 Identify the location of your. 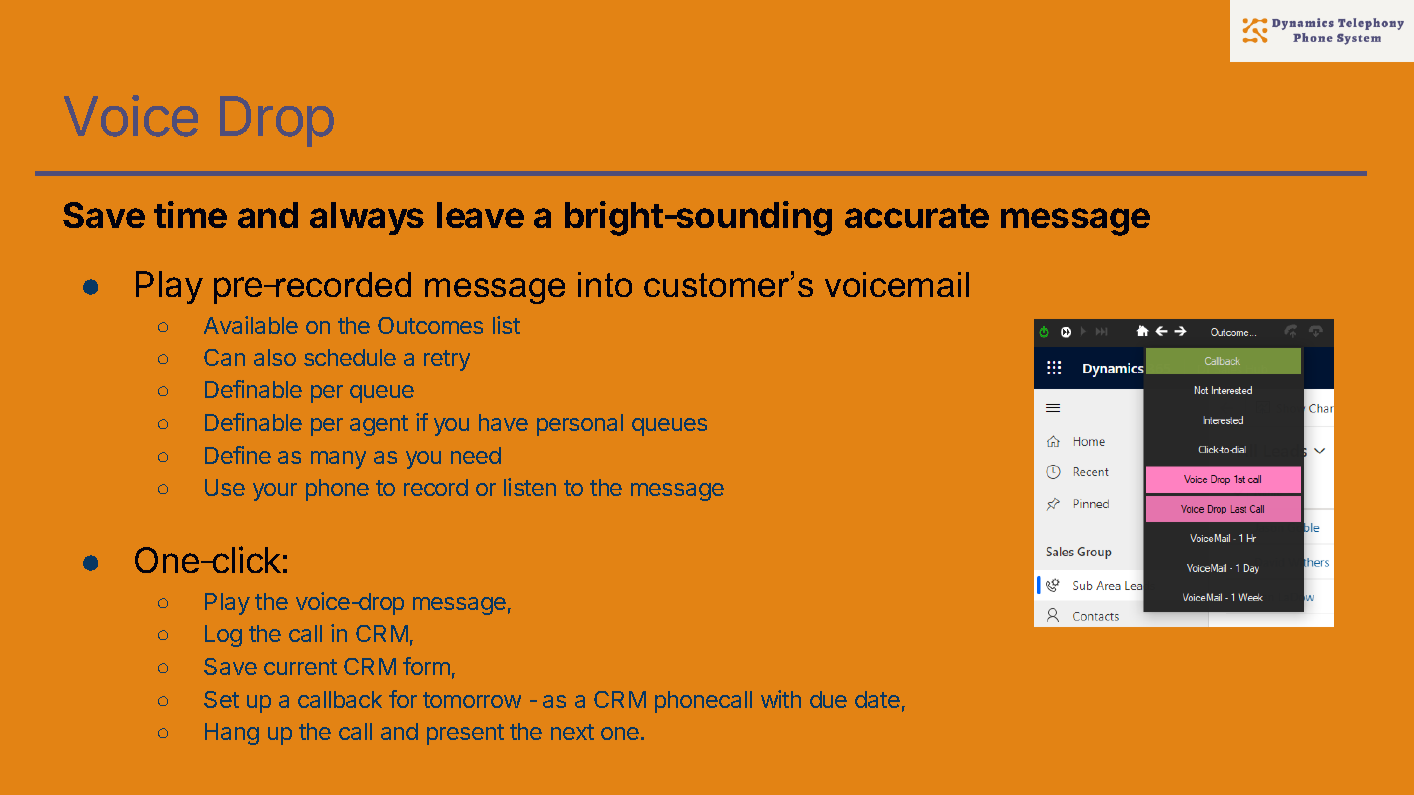
(275, 492).
